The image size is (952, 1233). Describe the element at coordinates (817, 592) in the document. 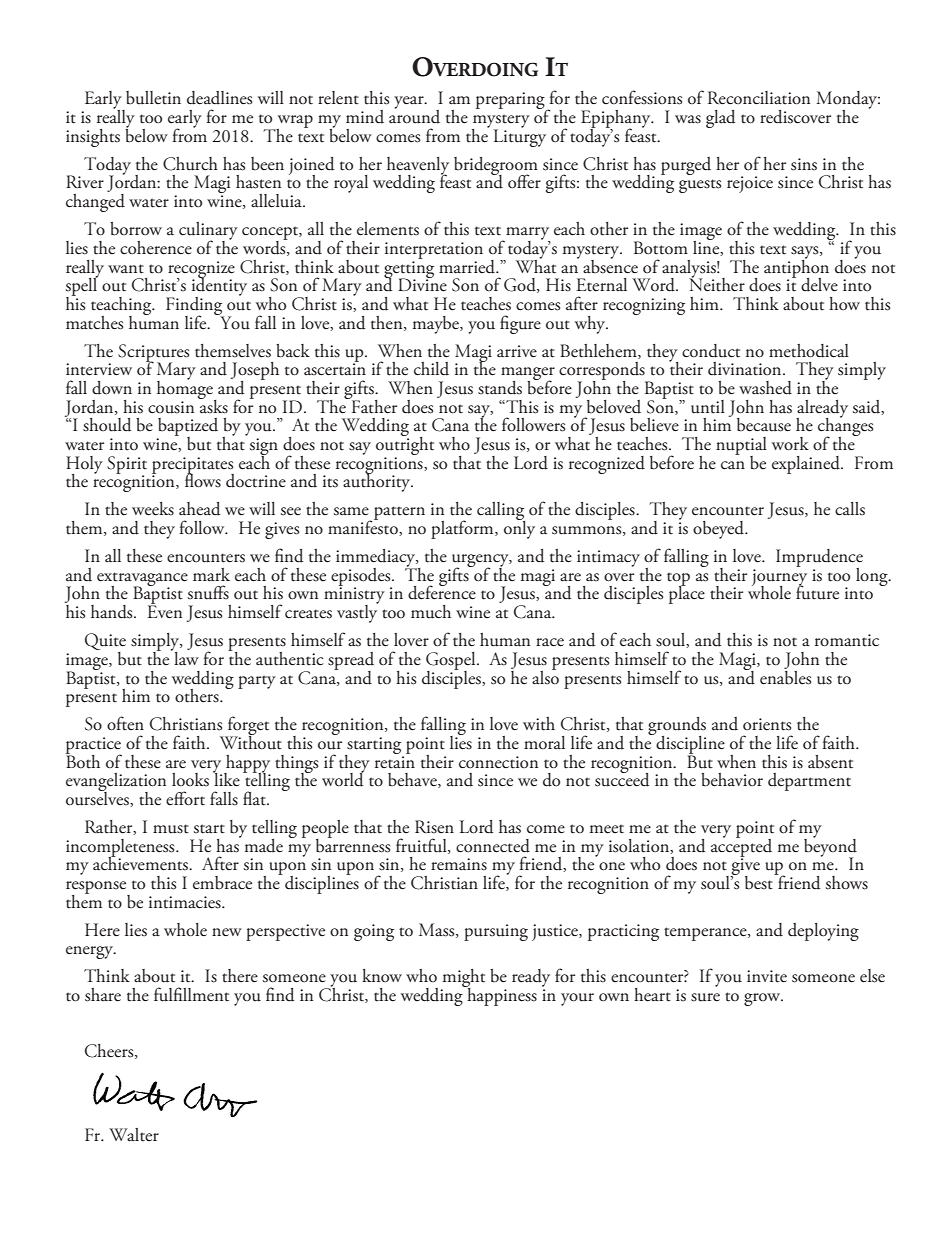

I see `future` at that location.
